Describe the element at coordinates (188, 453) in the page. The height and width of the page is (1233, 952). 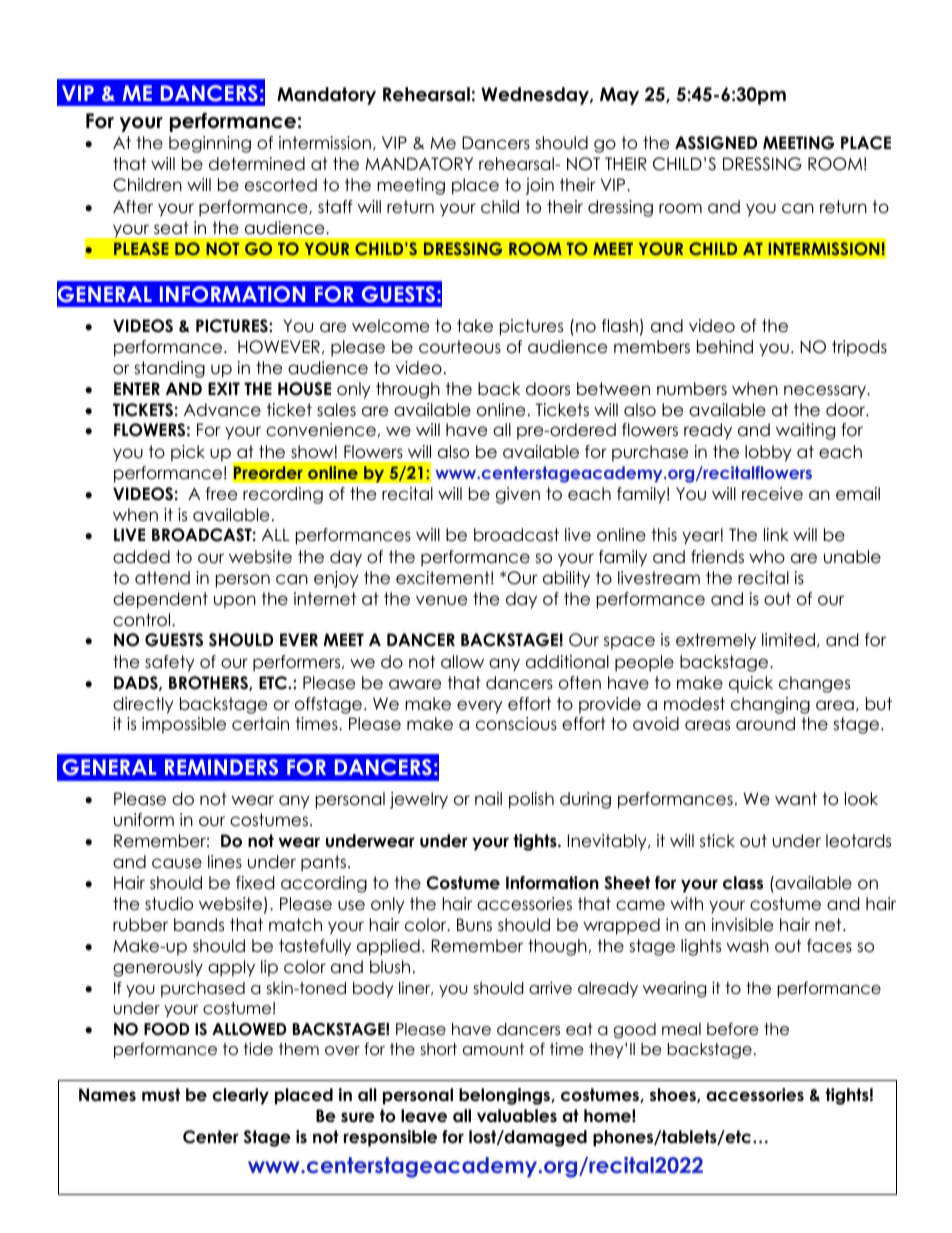
I see `pick` at that location.
